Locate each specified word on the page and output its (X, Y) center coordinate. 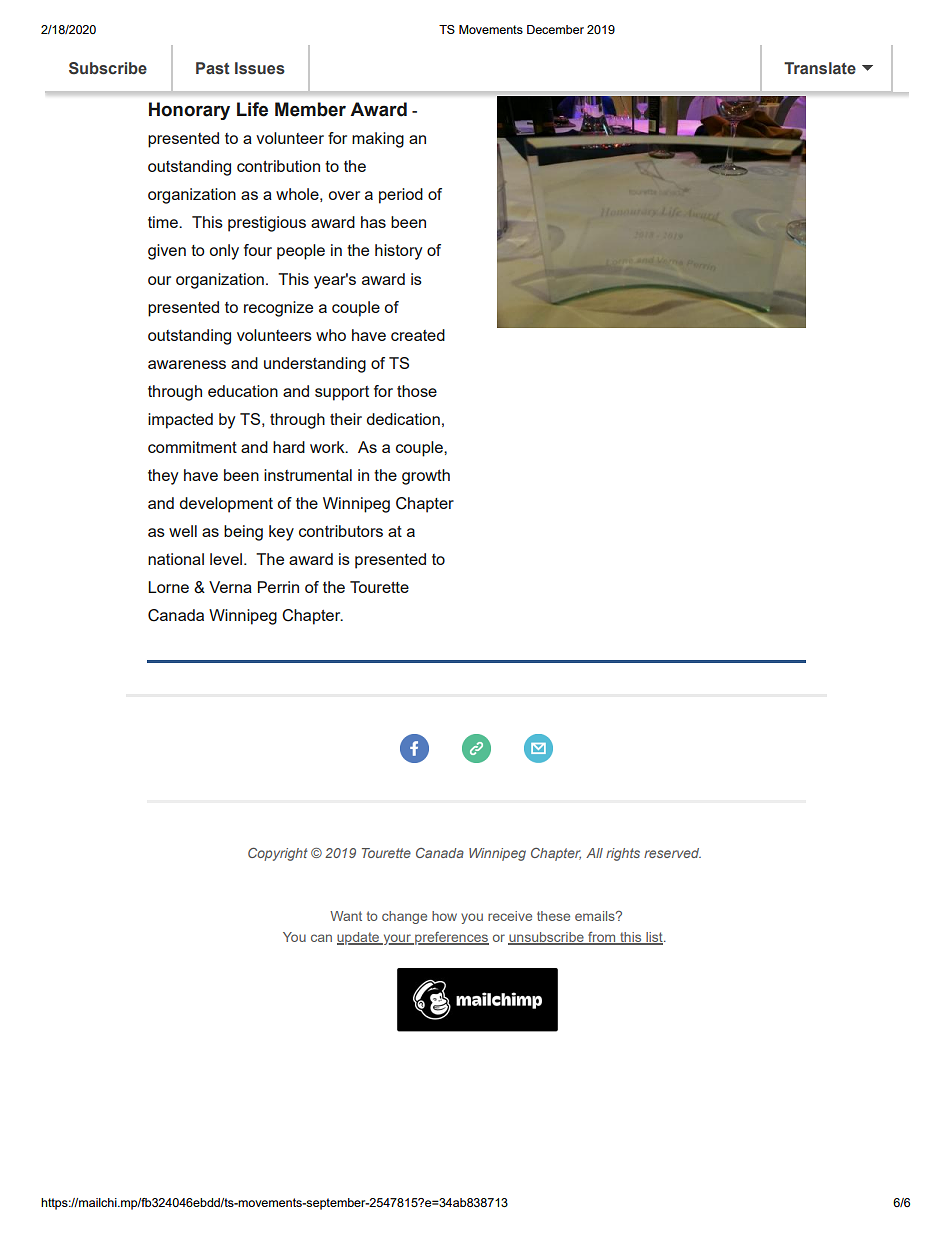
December (555, 29)
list (654, 938)
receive (510, 916)
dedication (403, 419)
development (226, 505)
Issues (260, 68)
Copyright (278, 854)
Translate (820, 68)
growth (426, 477)
